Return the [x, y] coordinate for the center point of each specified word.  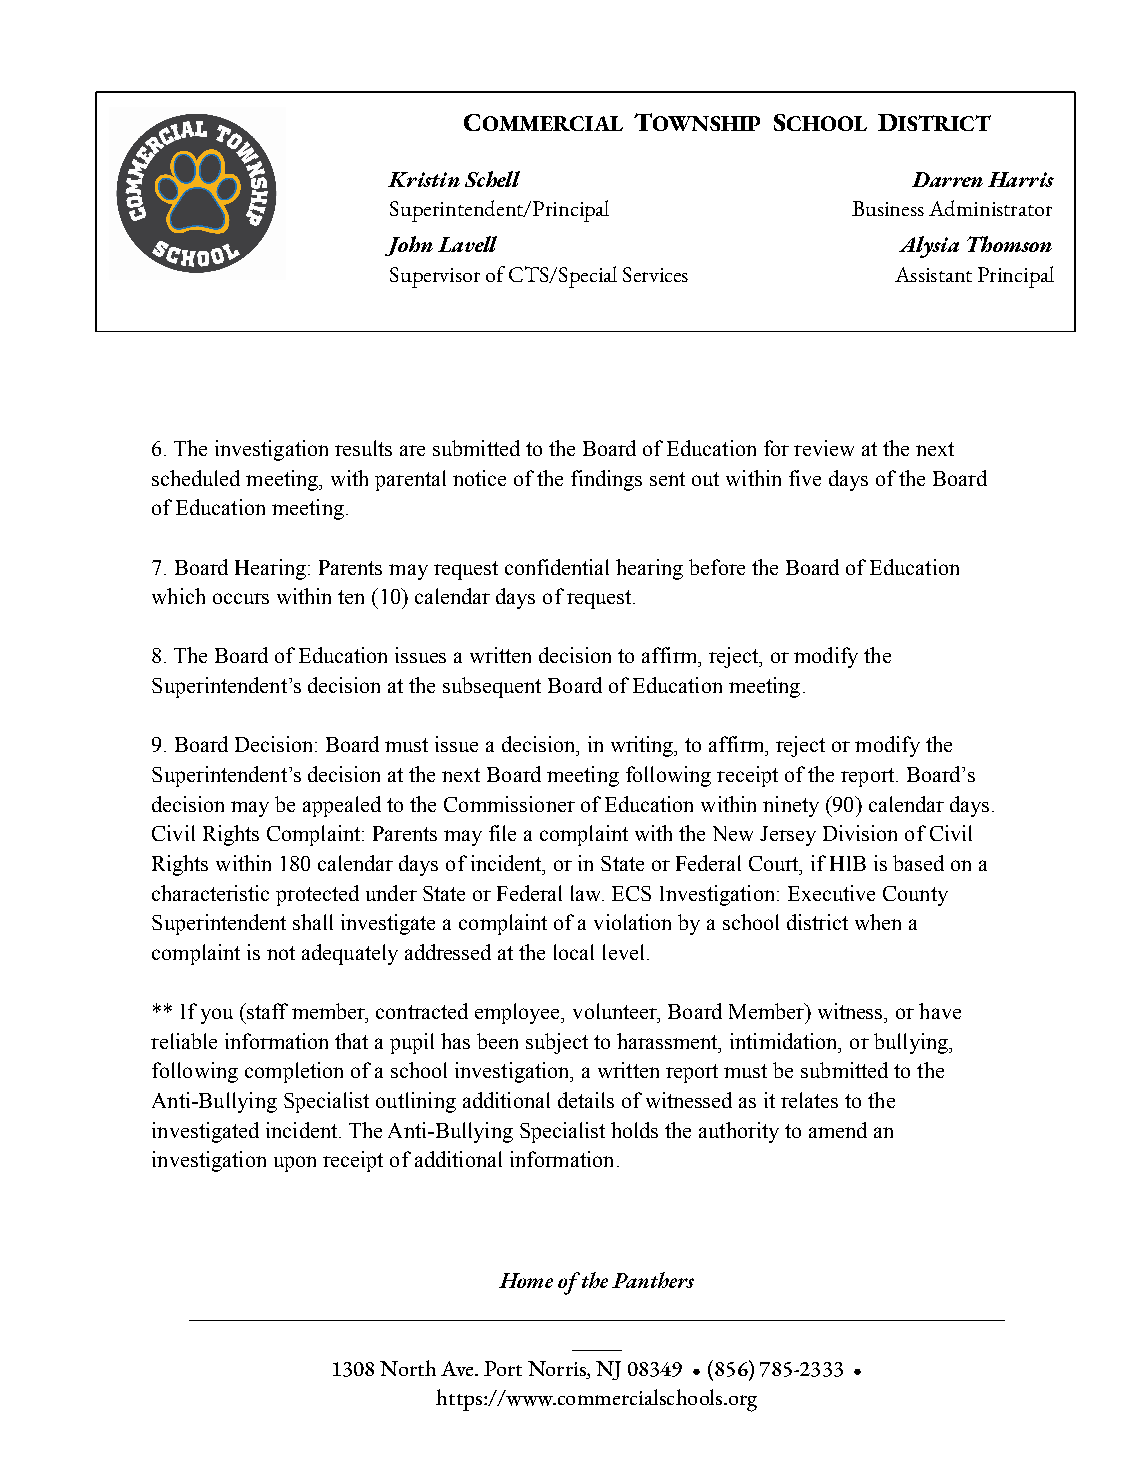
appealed [342, 806]
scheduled [196, 478]
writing [643, 746]
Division [860, 833]
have [940, 1011]
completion [294, 1072]
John [409, 246]
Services [655, 274]
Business [888, 208]
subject [557, 1043]
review [824, 448]
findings [606, 480]
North [408, 1368]
